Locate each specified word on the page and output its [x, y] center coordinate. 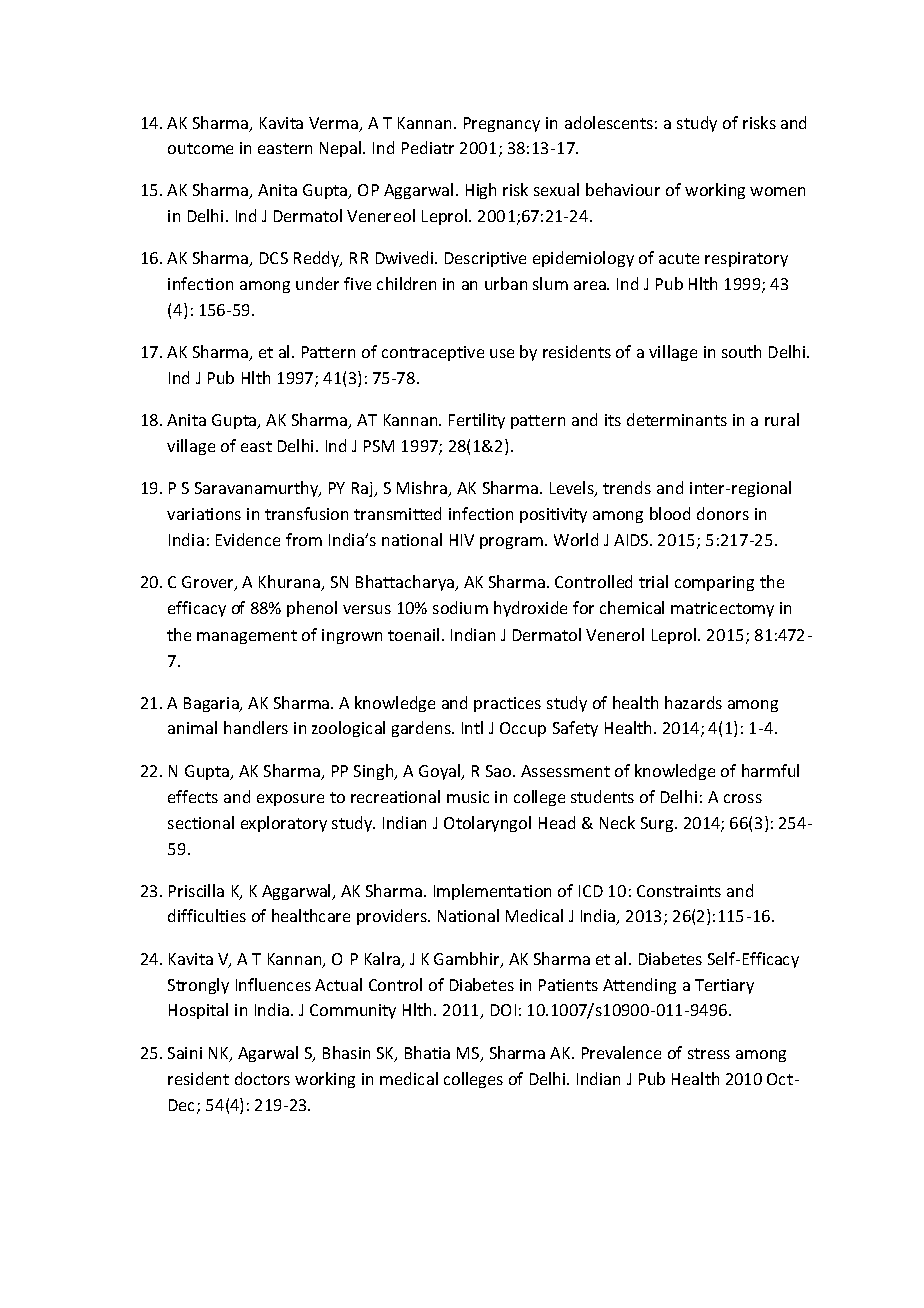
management [247, 637]
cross [743, 798]
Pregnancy [502, 124]
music [468, 797]
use [502, 353]
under [317, 283]
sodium [460, 607]
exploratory [284, 824]
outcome [200, 148]
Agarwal [268, 1054]
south [741, 351]
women [777, 191]
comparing [714, 583]
